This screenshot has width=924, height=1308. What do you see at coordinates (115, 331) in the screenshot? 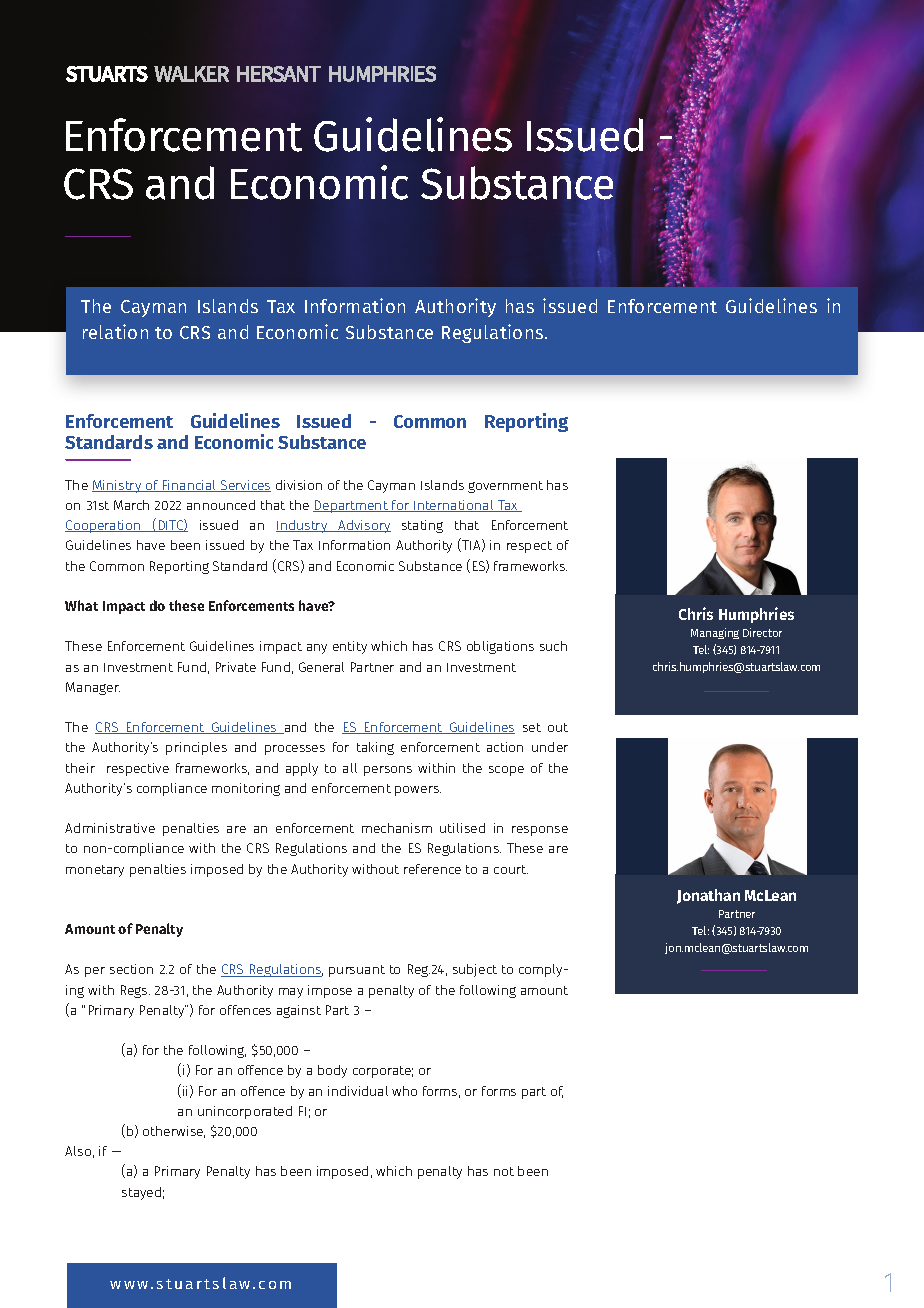
I see `relation` at bounding box center [115, 331].
